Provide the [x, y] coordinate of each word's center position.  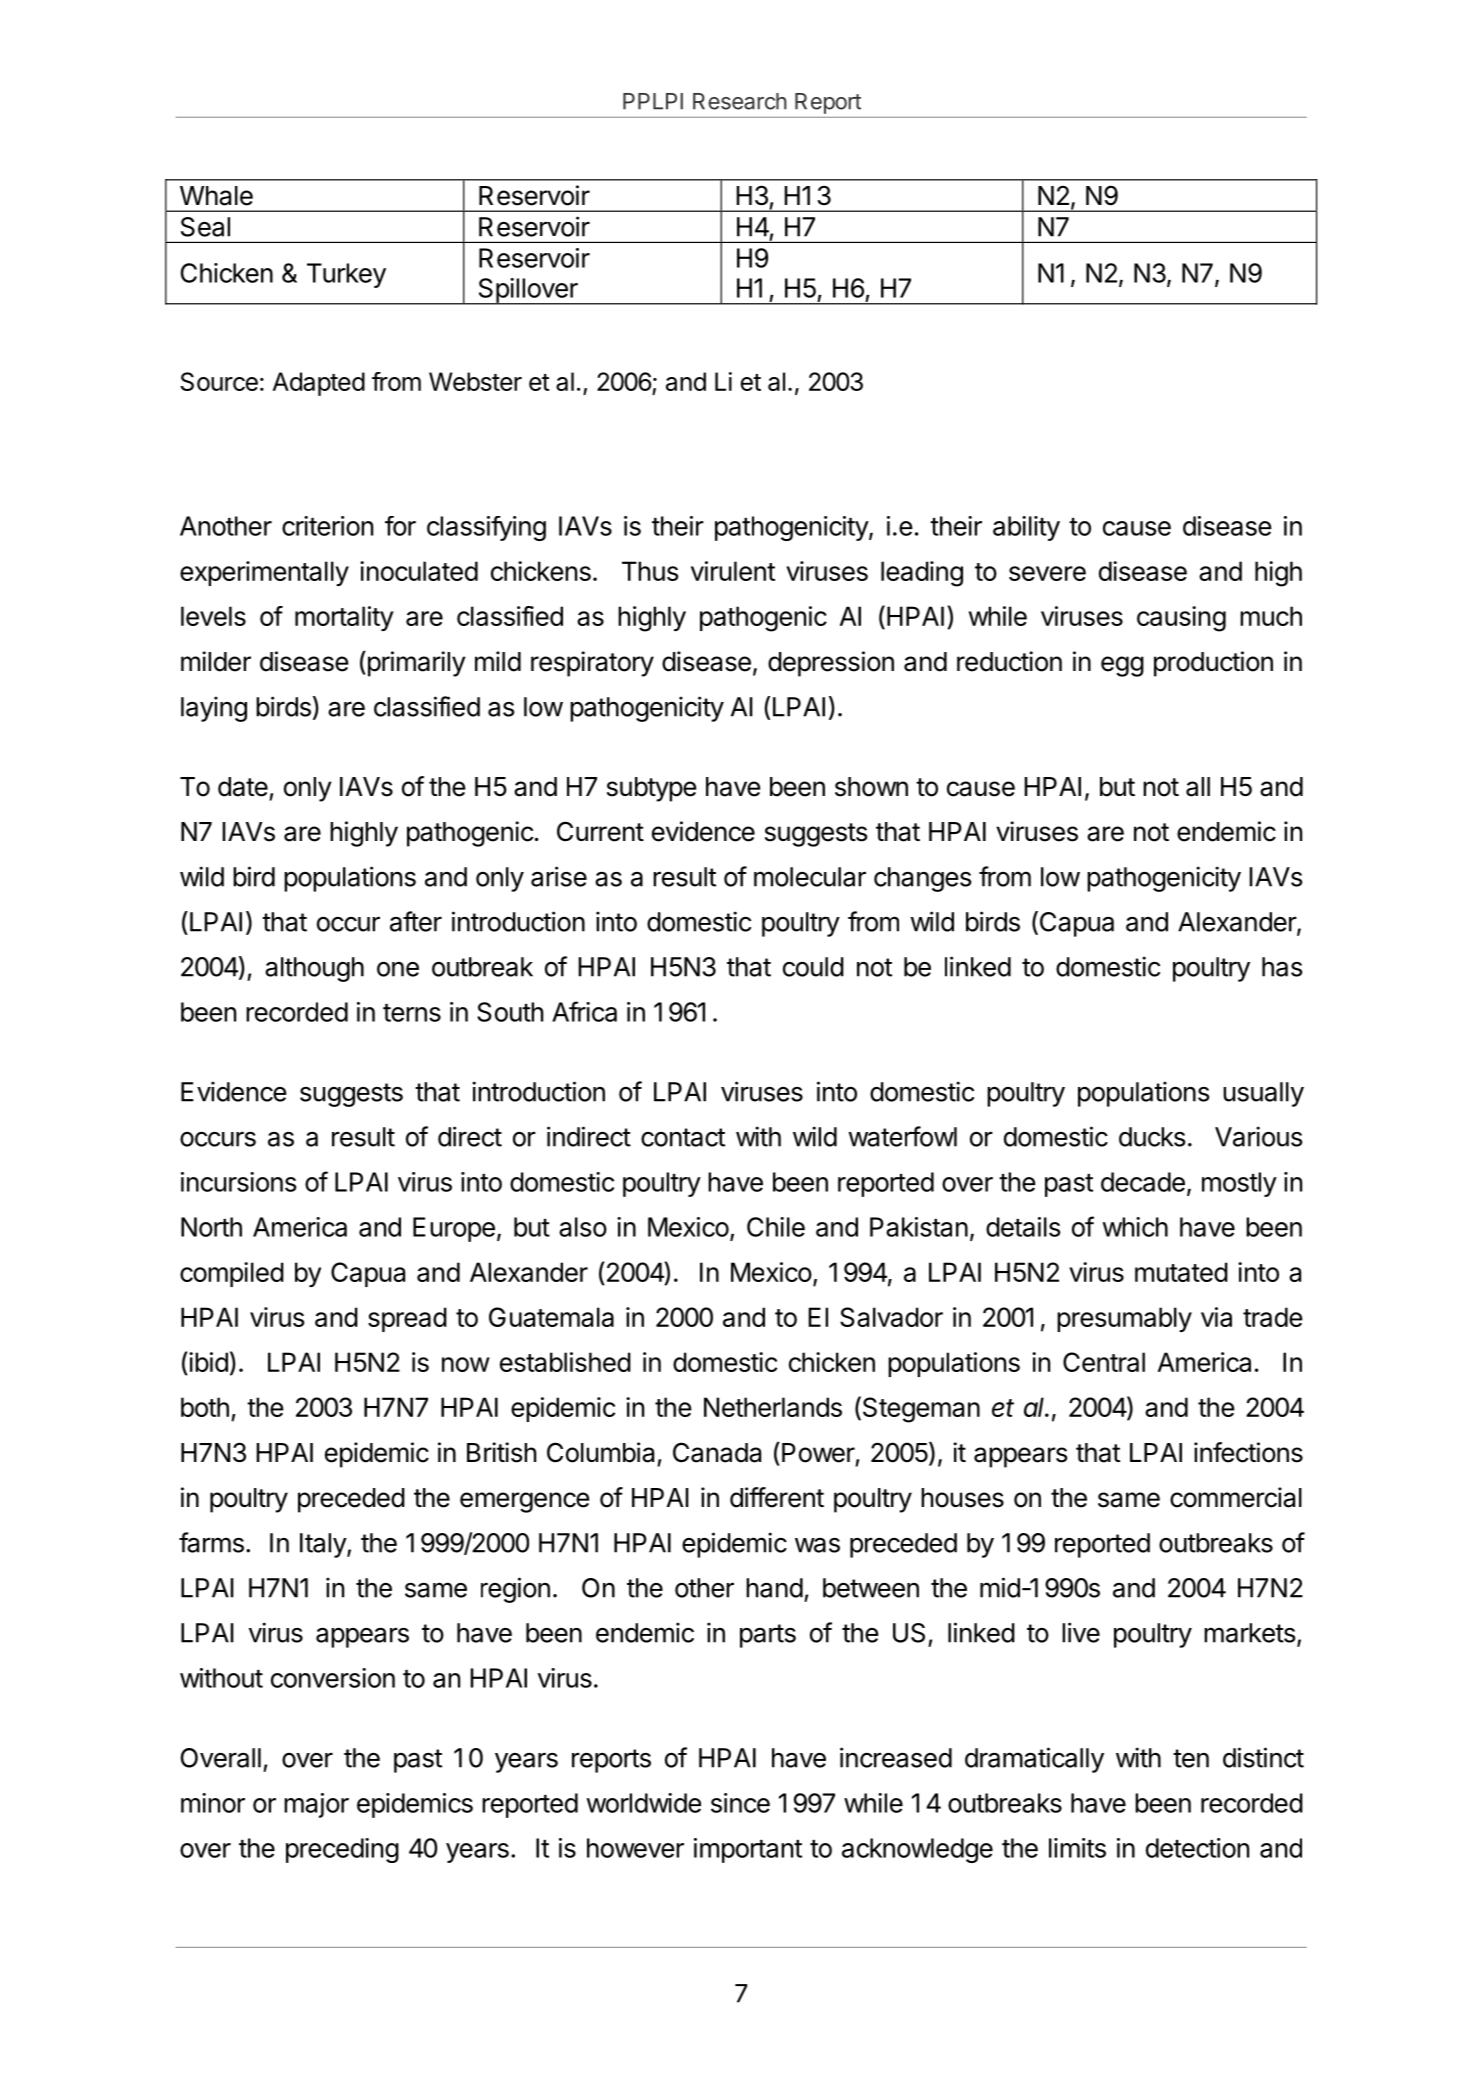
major [316, 1805]
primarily [415, 664]
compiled [232, 1274]
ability [1026, 528]
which [1135, 1227]
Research [740, 101]
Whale [216, 196]
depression [831, 664]
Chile [776, 1227]
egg [1122, 666]
